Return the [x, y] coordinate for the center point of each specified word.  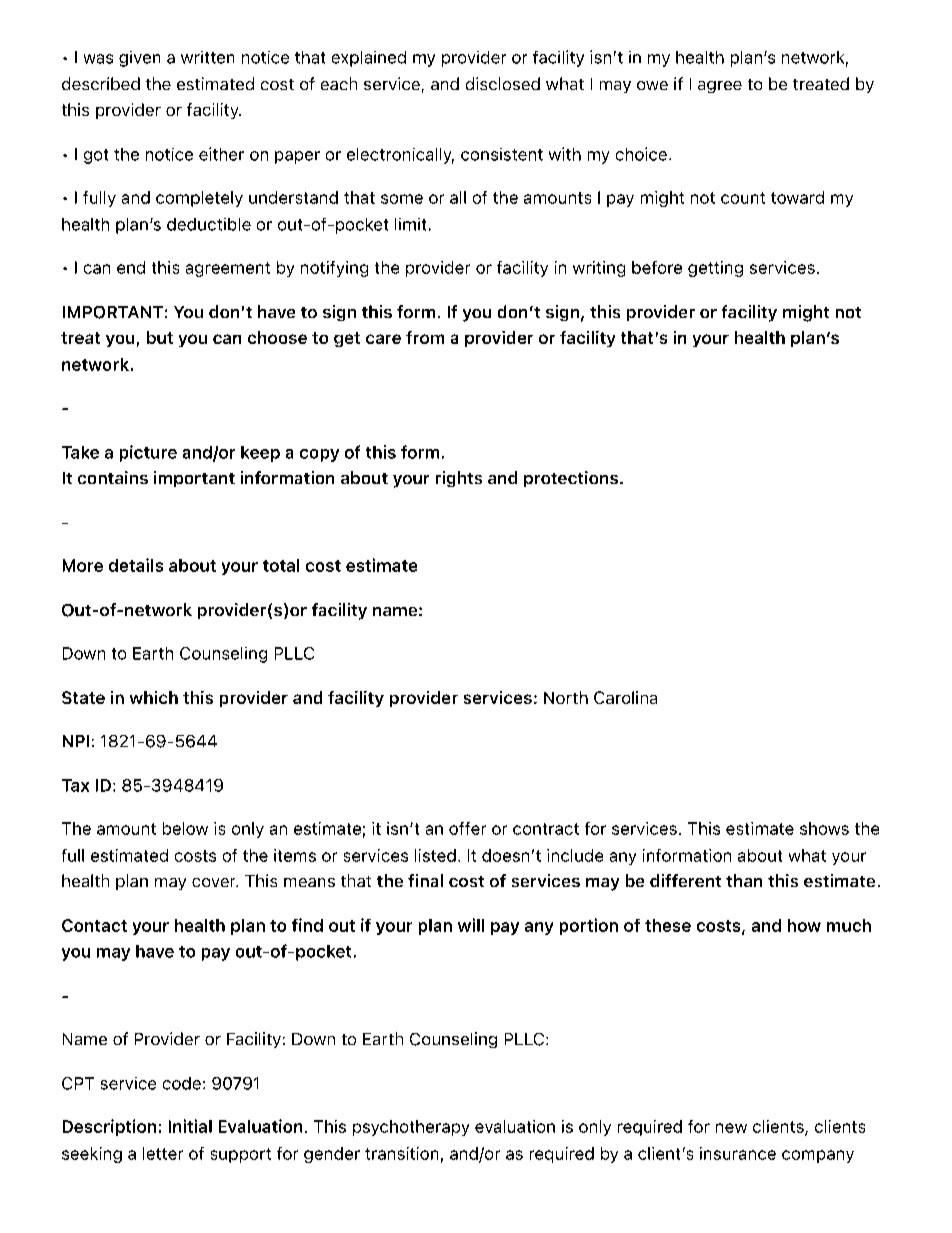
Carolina [625, 697]
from [425, 337]
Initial [190, 1126]
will [471, 925]
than [744, 880]
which [154, 697]
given [139, 59]
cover [215, 882]
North [566, 697]
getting [715, 269]
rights [459, 479]
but [160, 337]
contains [113, 477]
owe [652, 85]
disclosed [503, 83]
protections [572, 479]
